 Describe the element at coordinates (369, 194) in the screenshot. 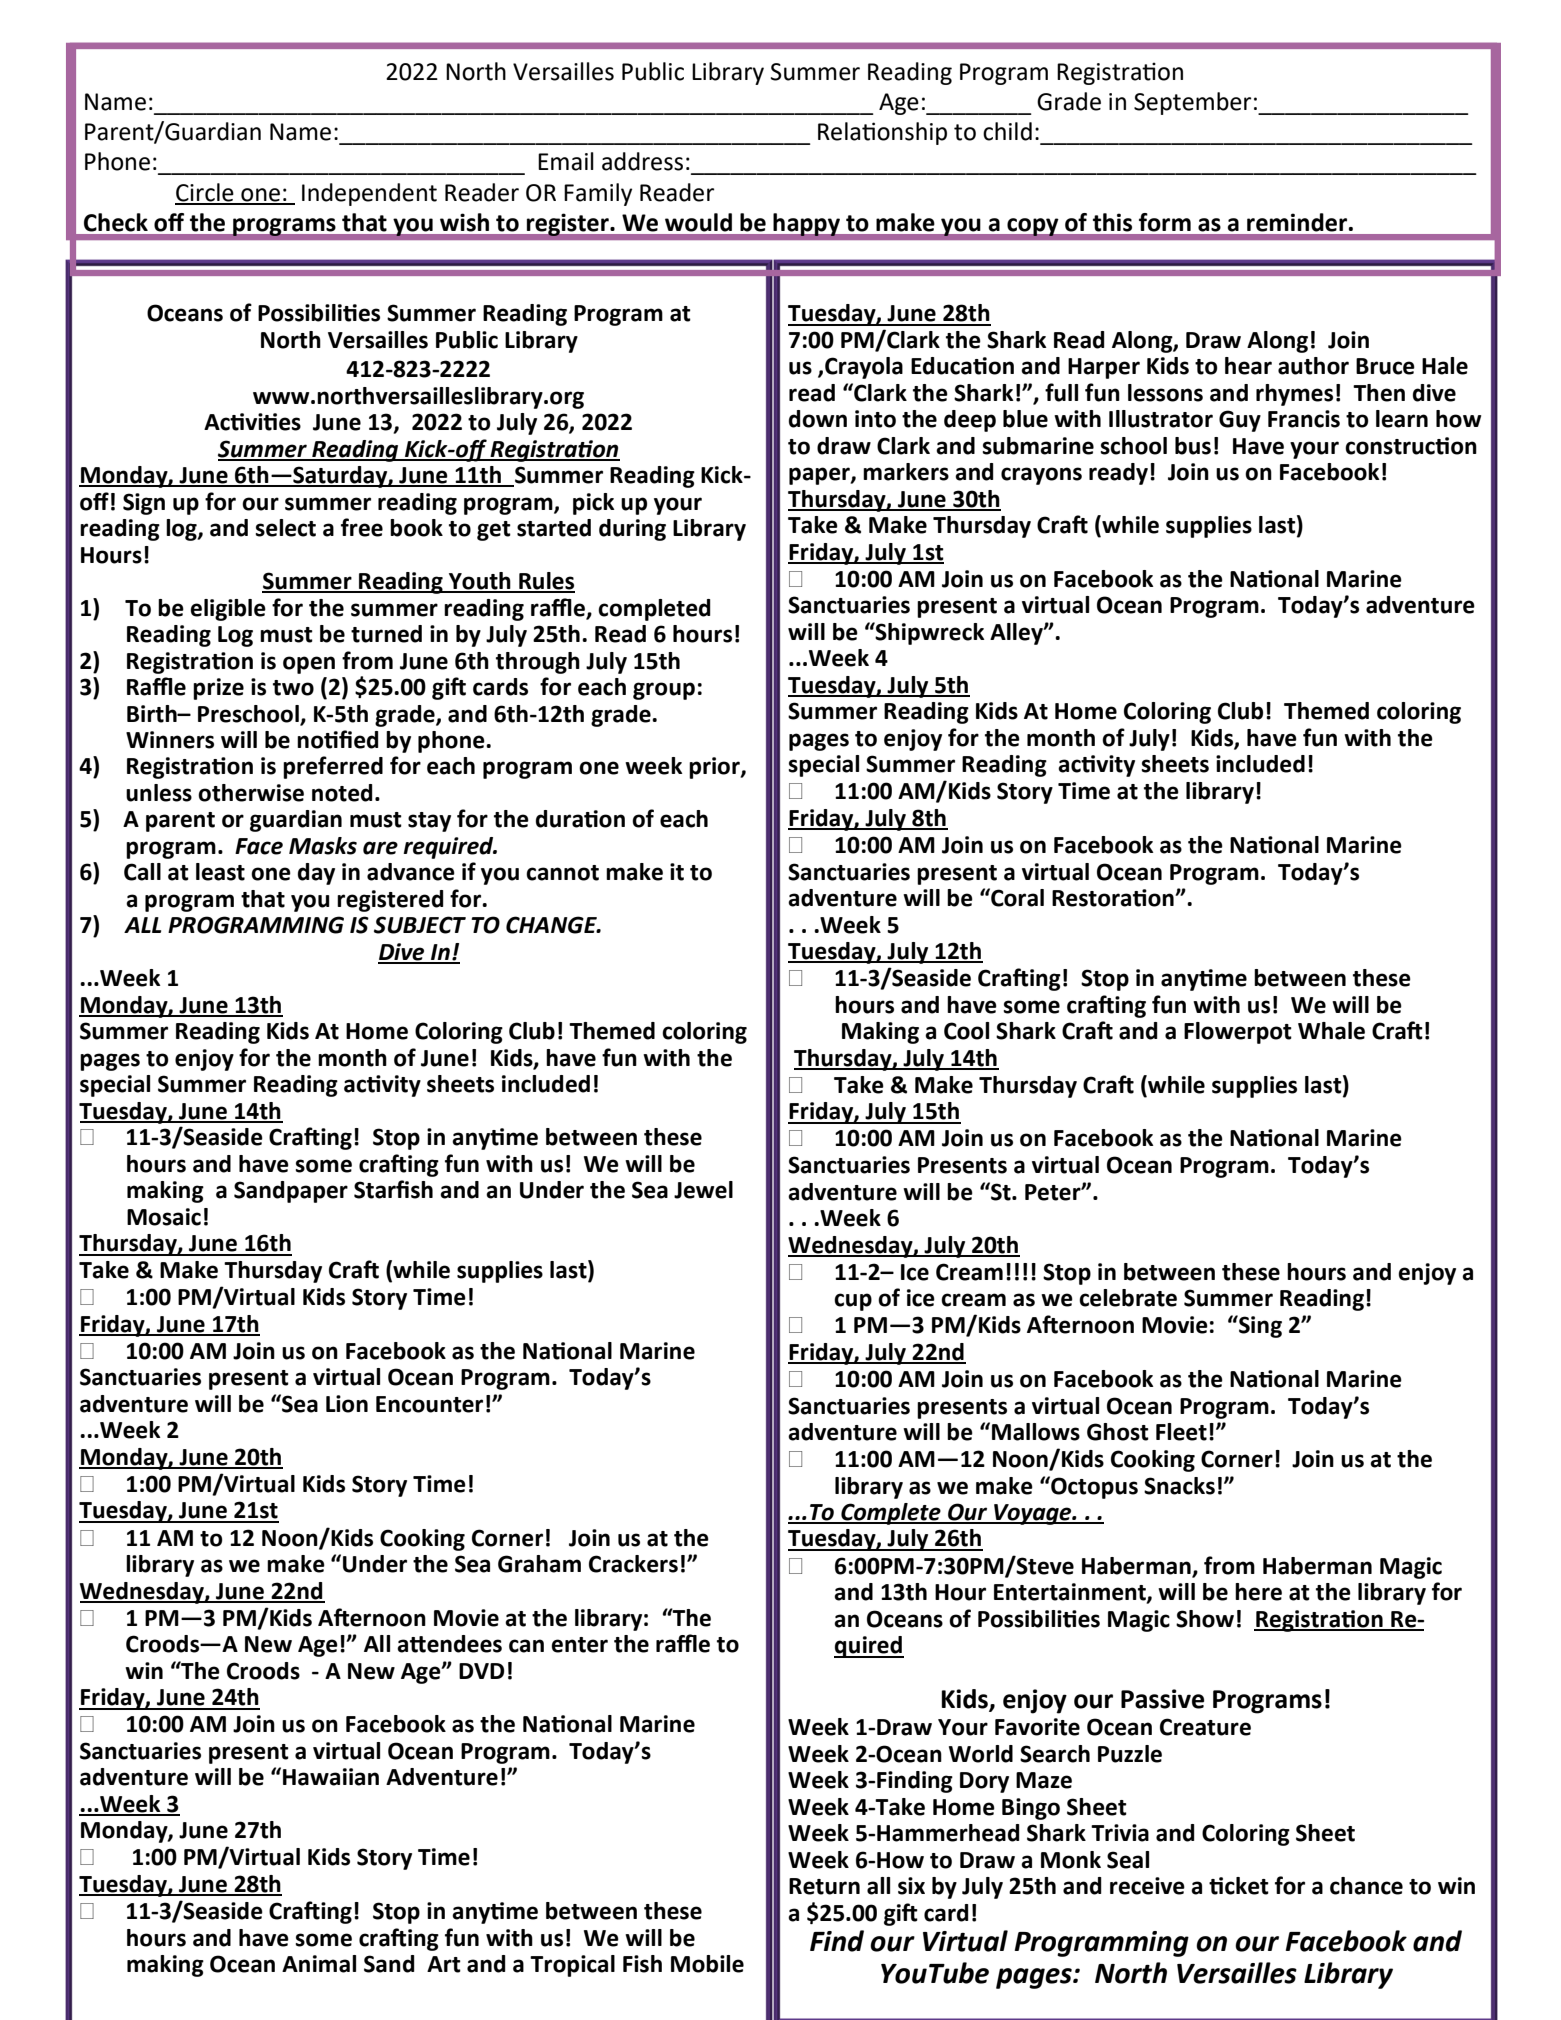

I see `Independent` at that location.
